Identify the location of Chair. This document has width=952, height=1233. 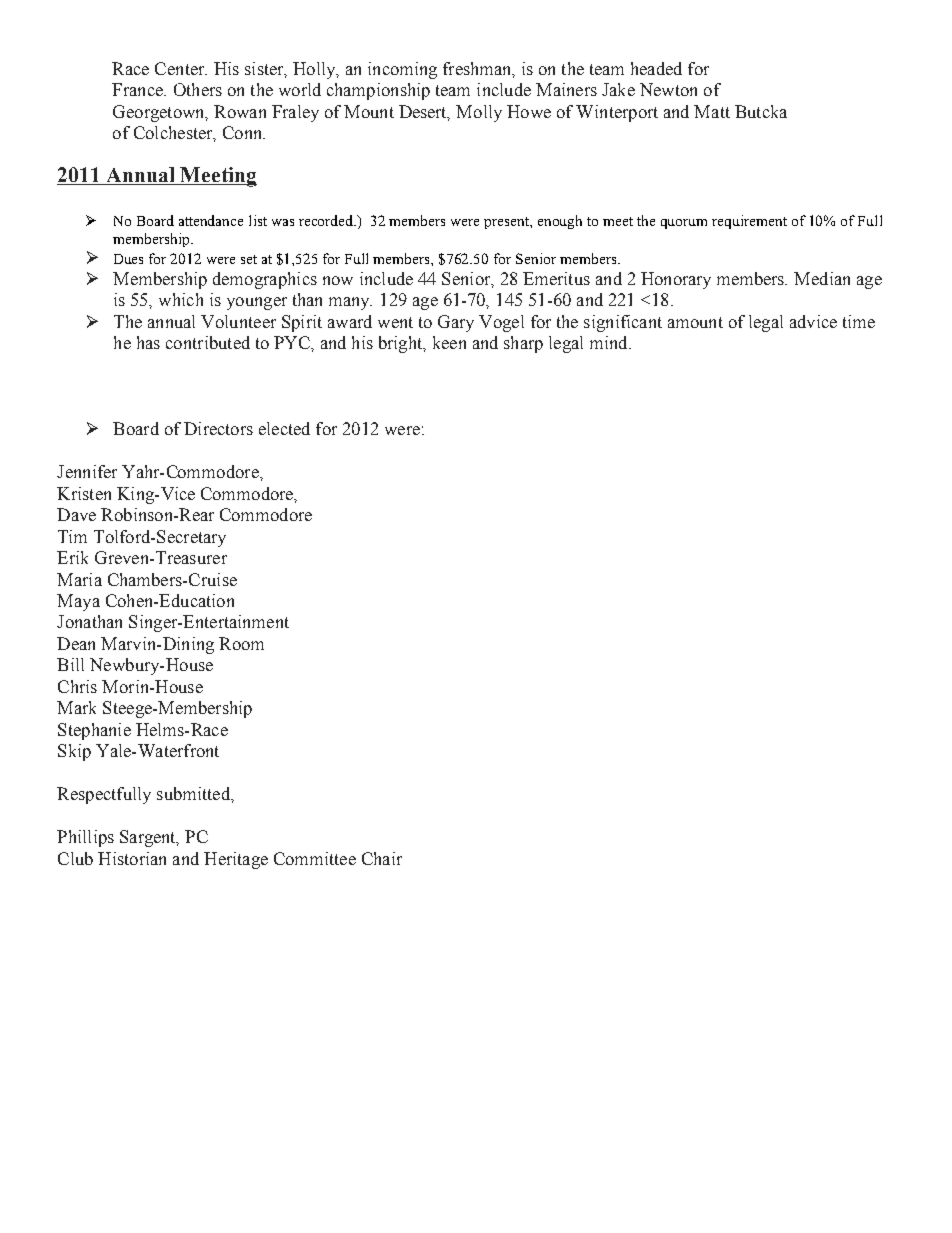
(382, 858).
